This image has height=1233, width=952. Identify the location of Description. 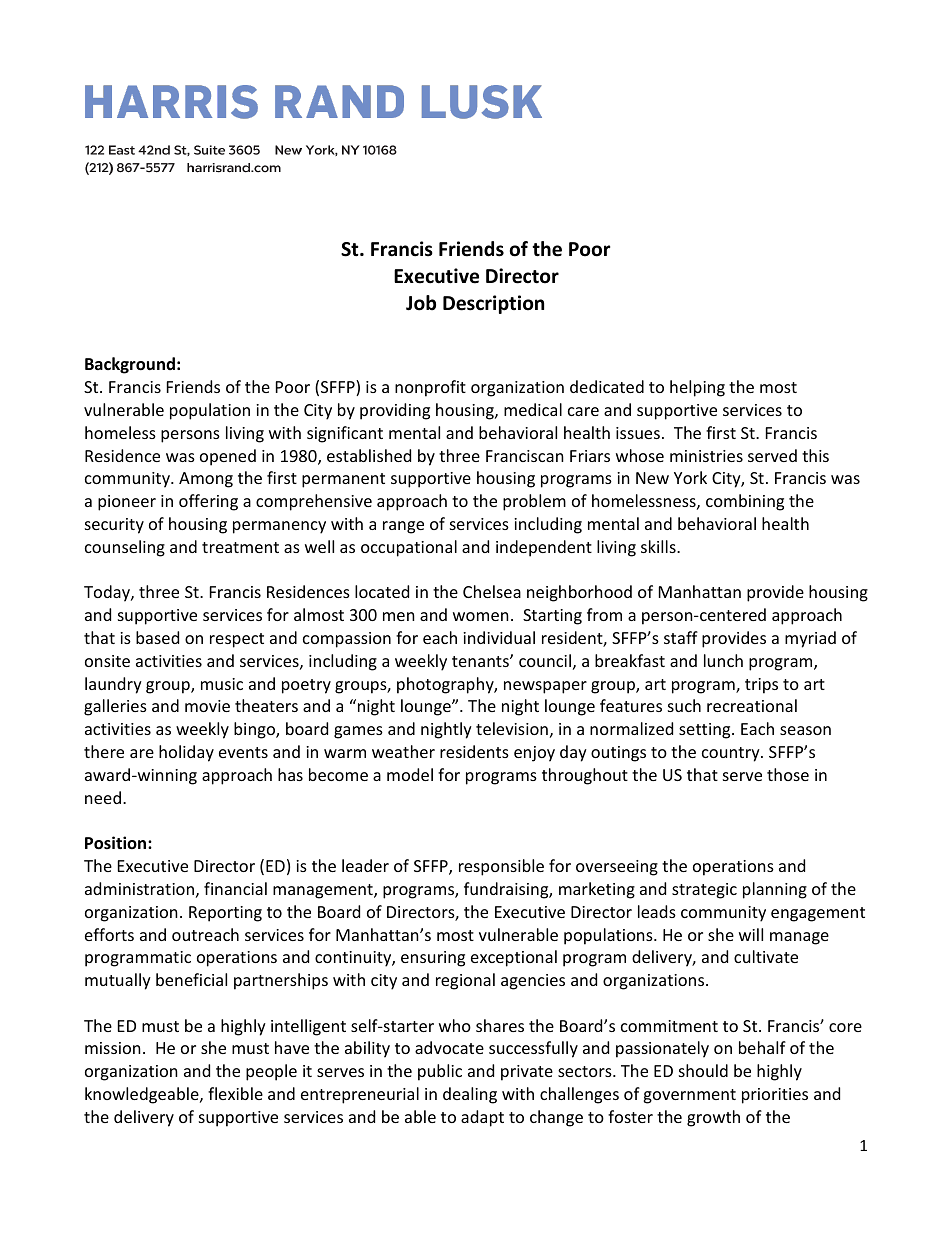
(493, 304).
